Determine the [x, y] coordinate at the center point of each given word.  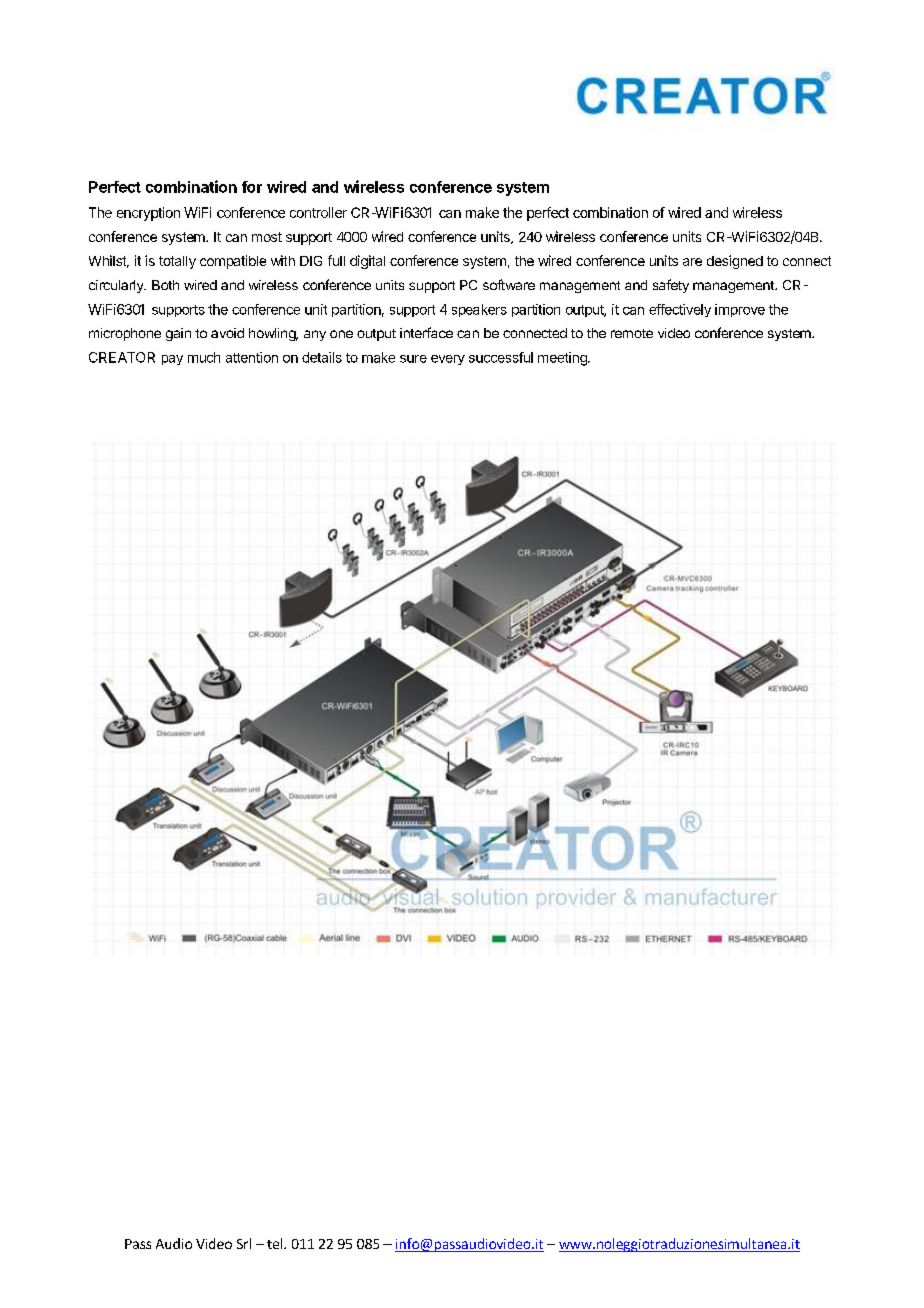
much [204, 357]
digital [367, 262]
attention [252, 357]
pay [172, 360]
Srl [244, 1243]
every [448, 360]
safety [671, 286]
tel [276, 1243]
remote [632, 333]
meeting [563, 359]
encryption [148, 214]
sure [413, 359]
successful [501, 357]
